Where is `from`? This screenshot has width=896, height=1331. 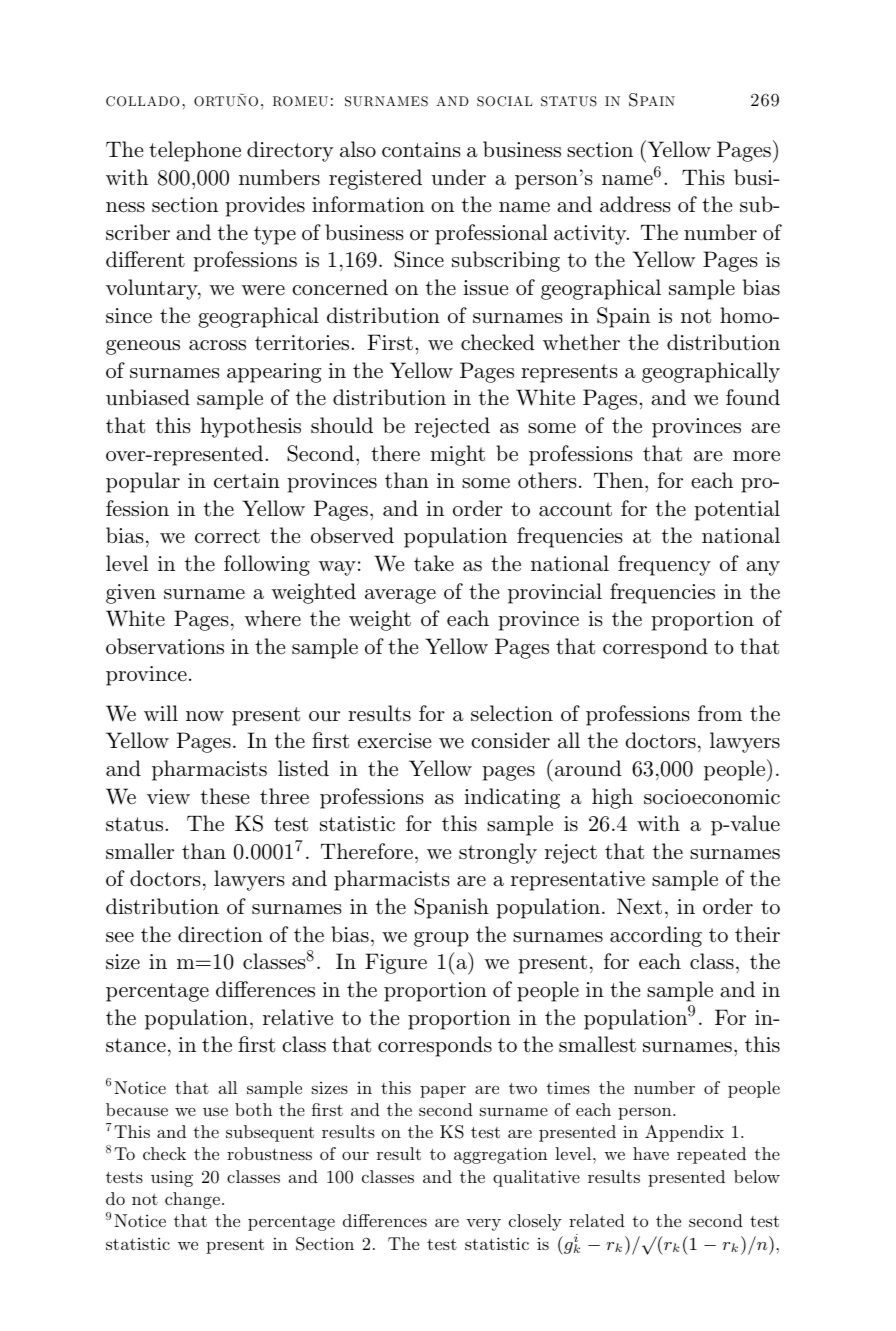
from is located at coordinates (720, 713).
